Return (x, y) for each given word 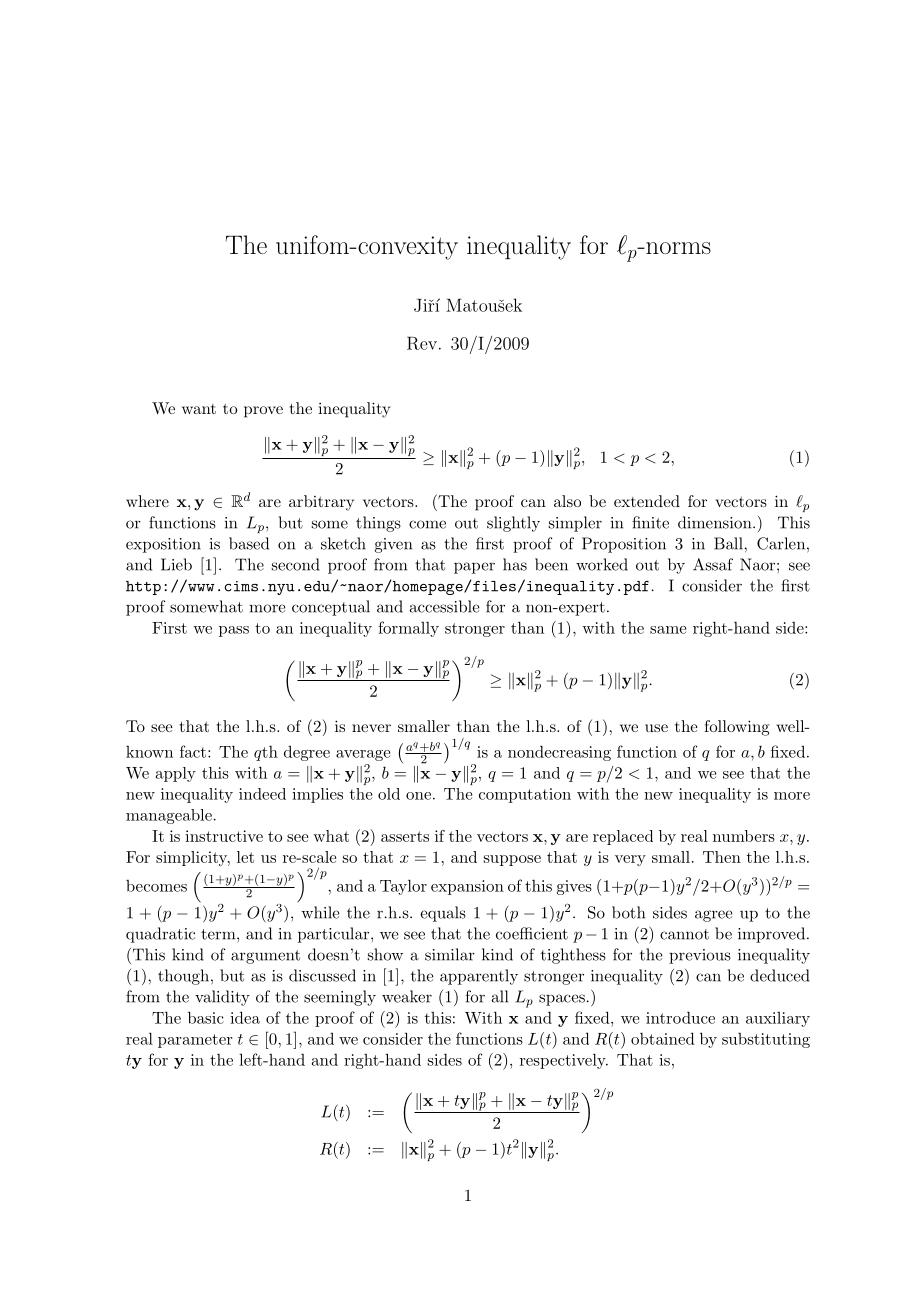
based (249, 543)
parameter (195, 1041)
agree (714, 916)
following (737, 728)
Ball (729, 543)
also (567, 501)
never (371, 728)
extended (647, 501)
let (245, 857)
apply (176, 774)
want (199, 409)
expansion (467, 887)
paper (474, 568)
